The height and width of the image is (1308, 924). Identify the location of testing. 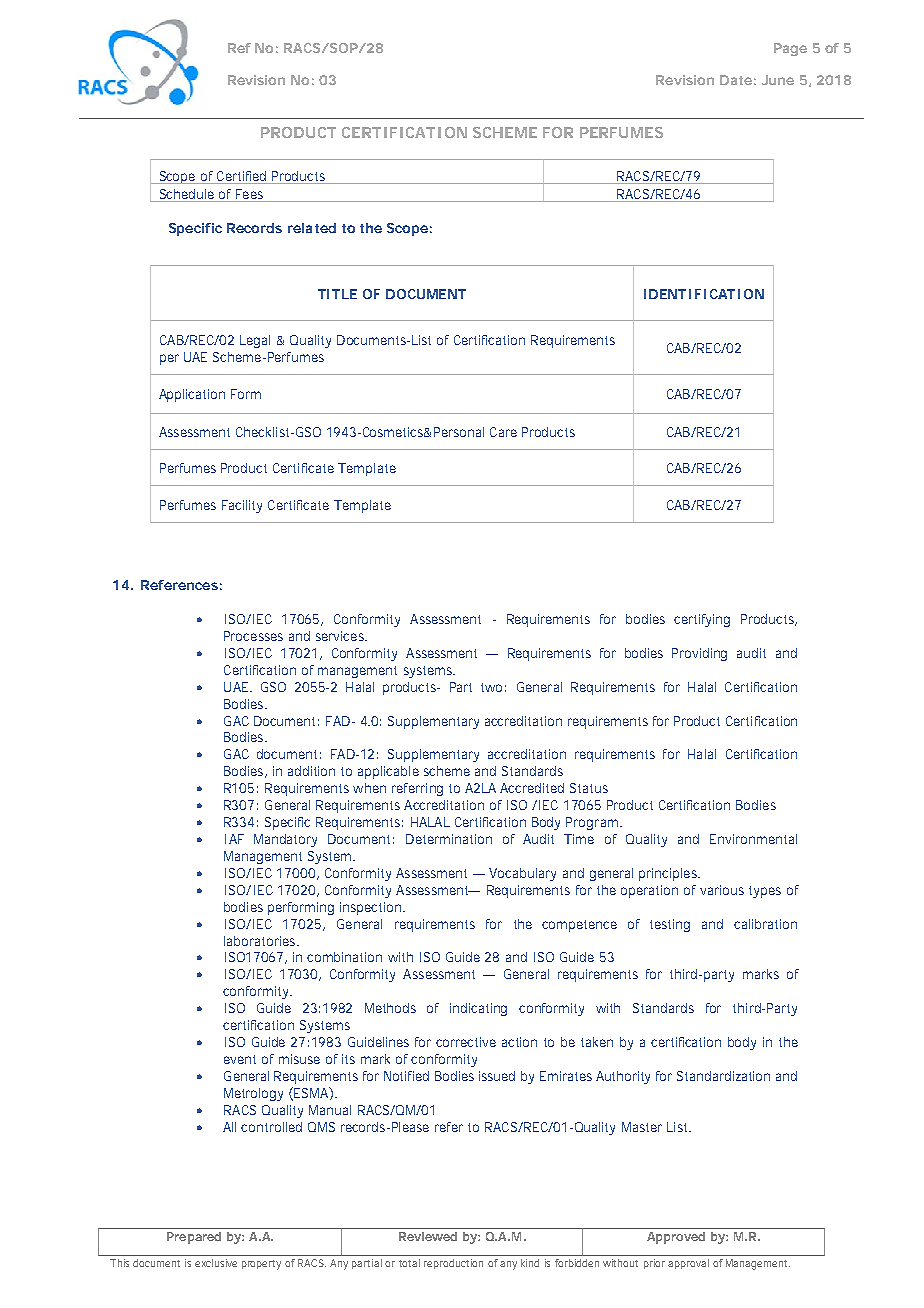
(670, 925).
